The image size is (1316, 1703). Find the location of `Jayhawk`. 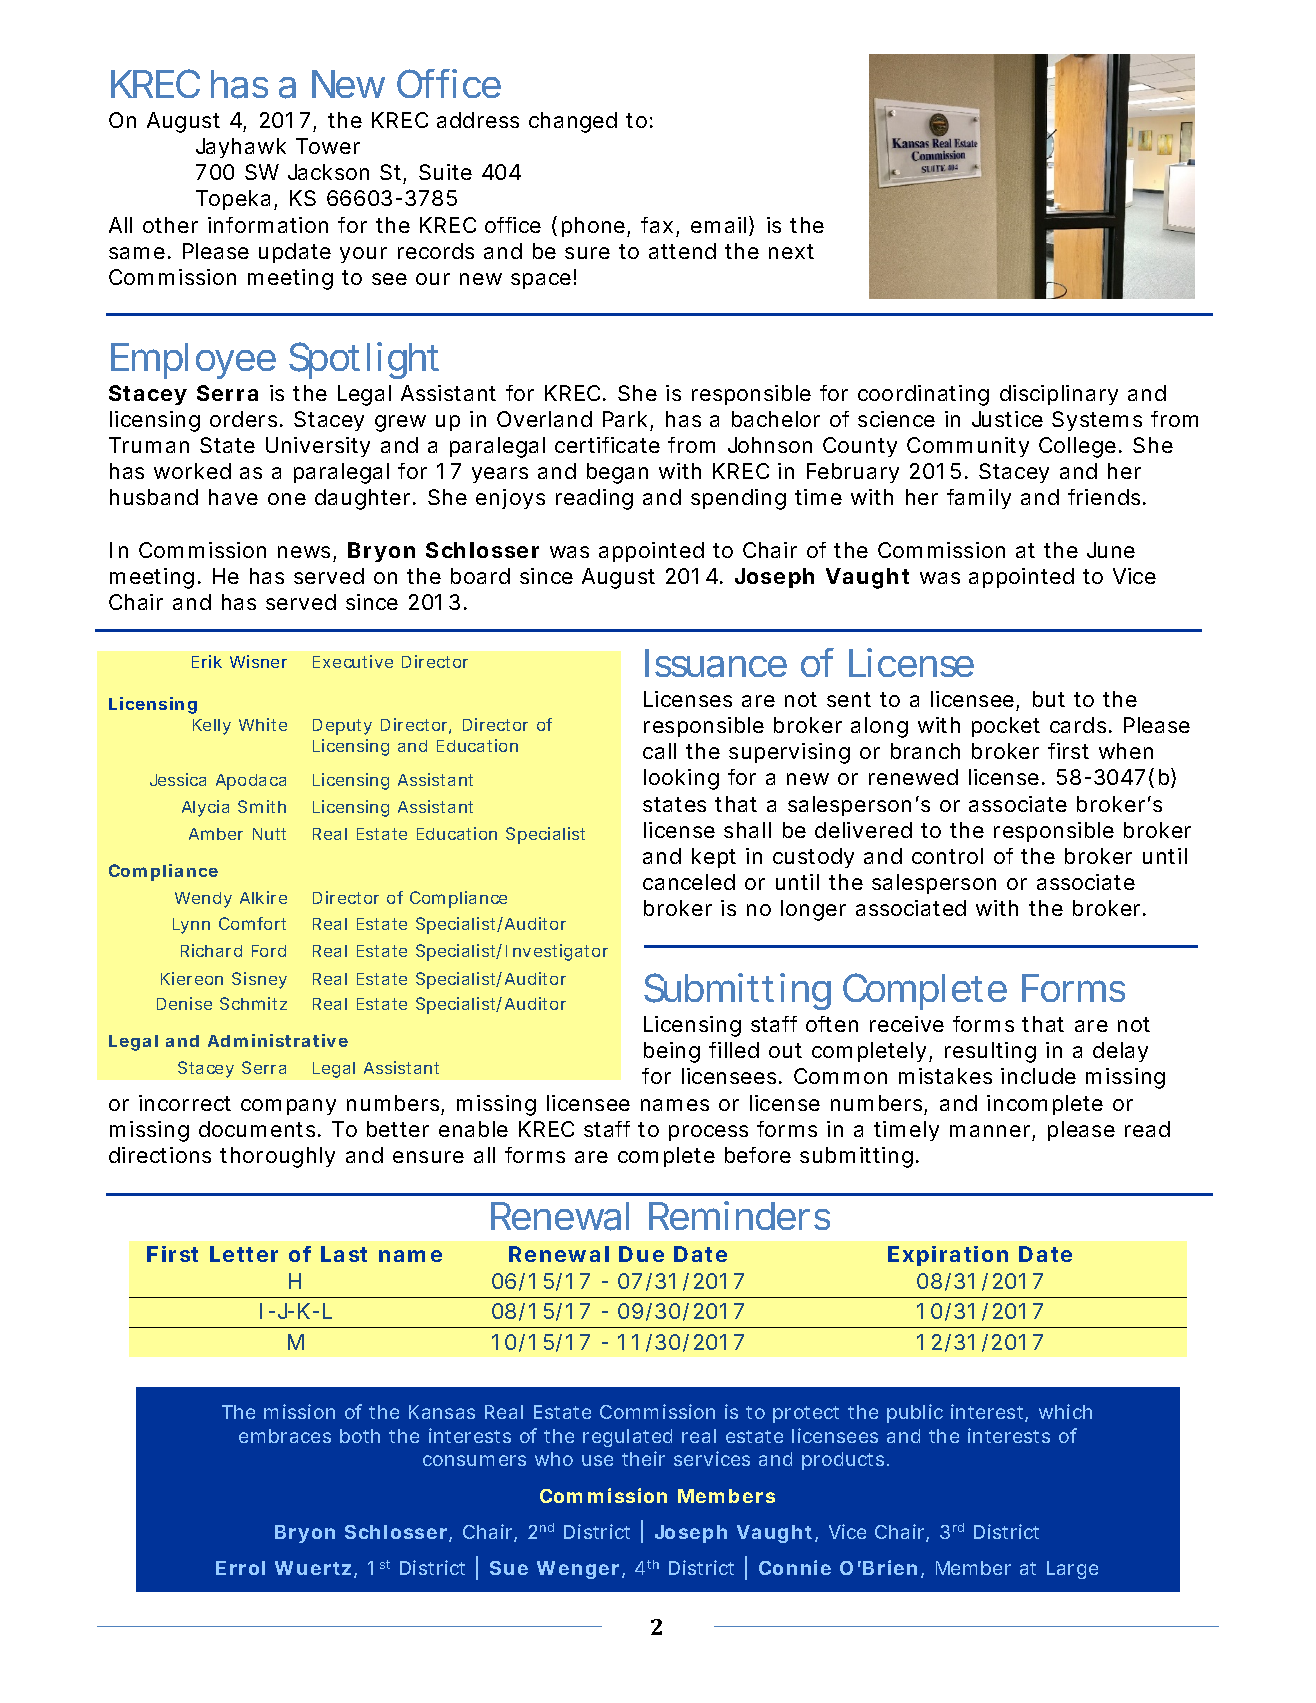

Jayhawk is located at coordinates (241, 148).
